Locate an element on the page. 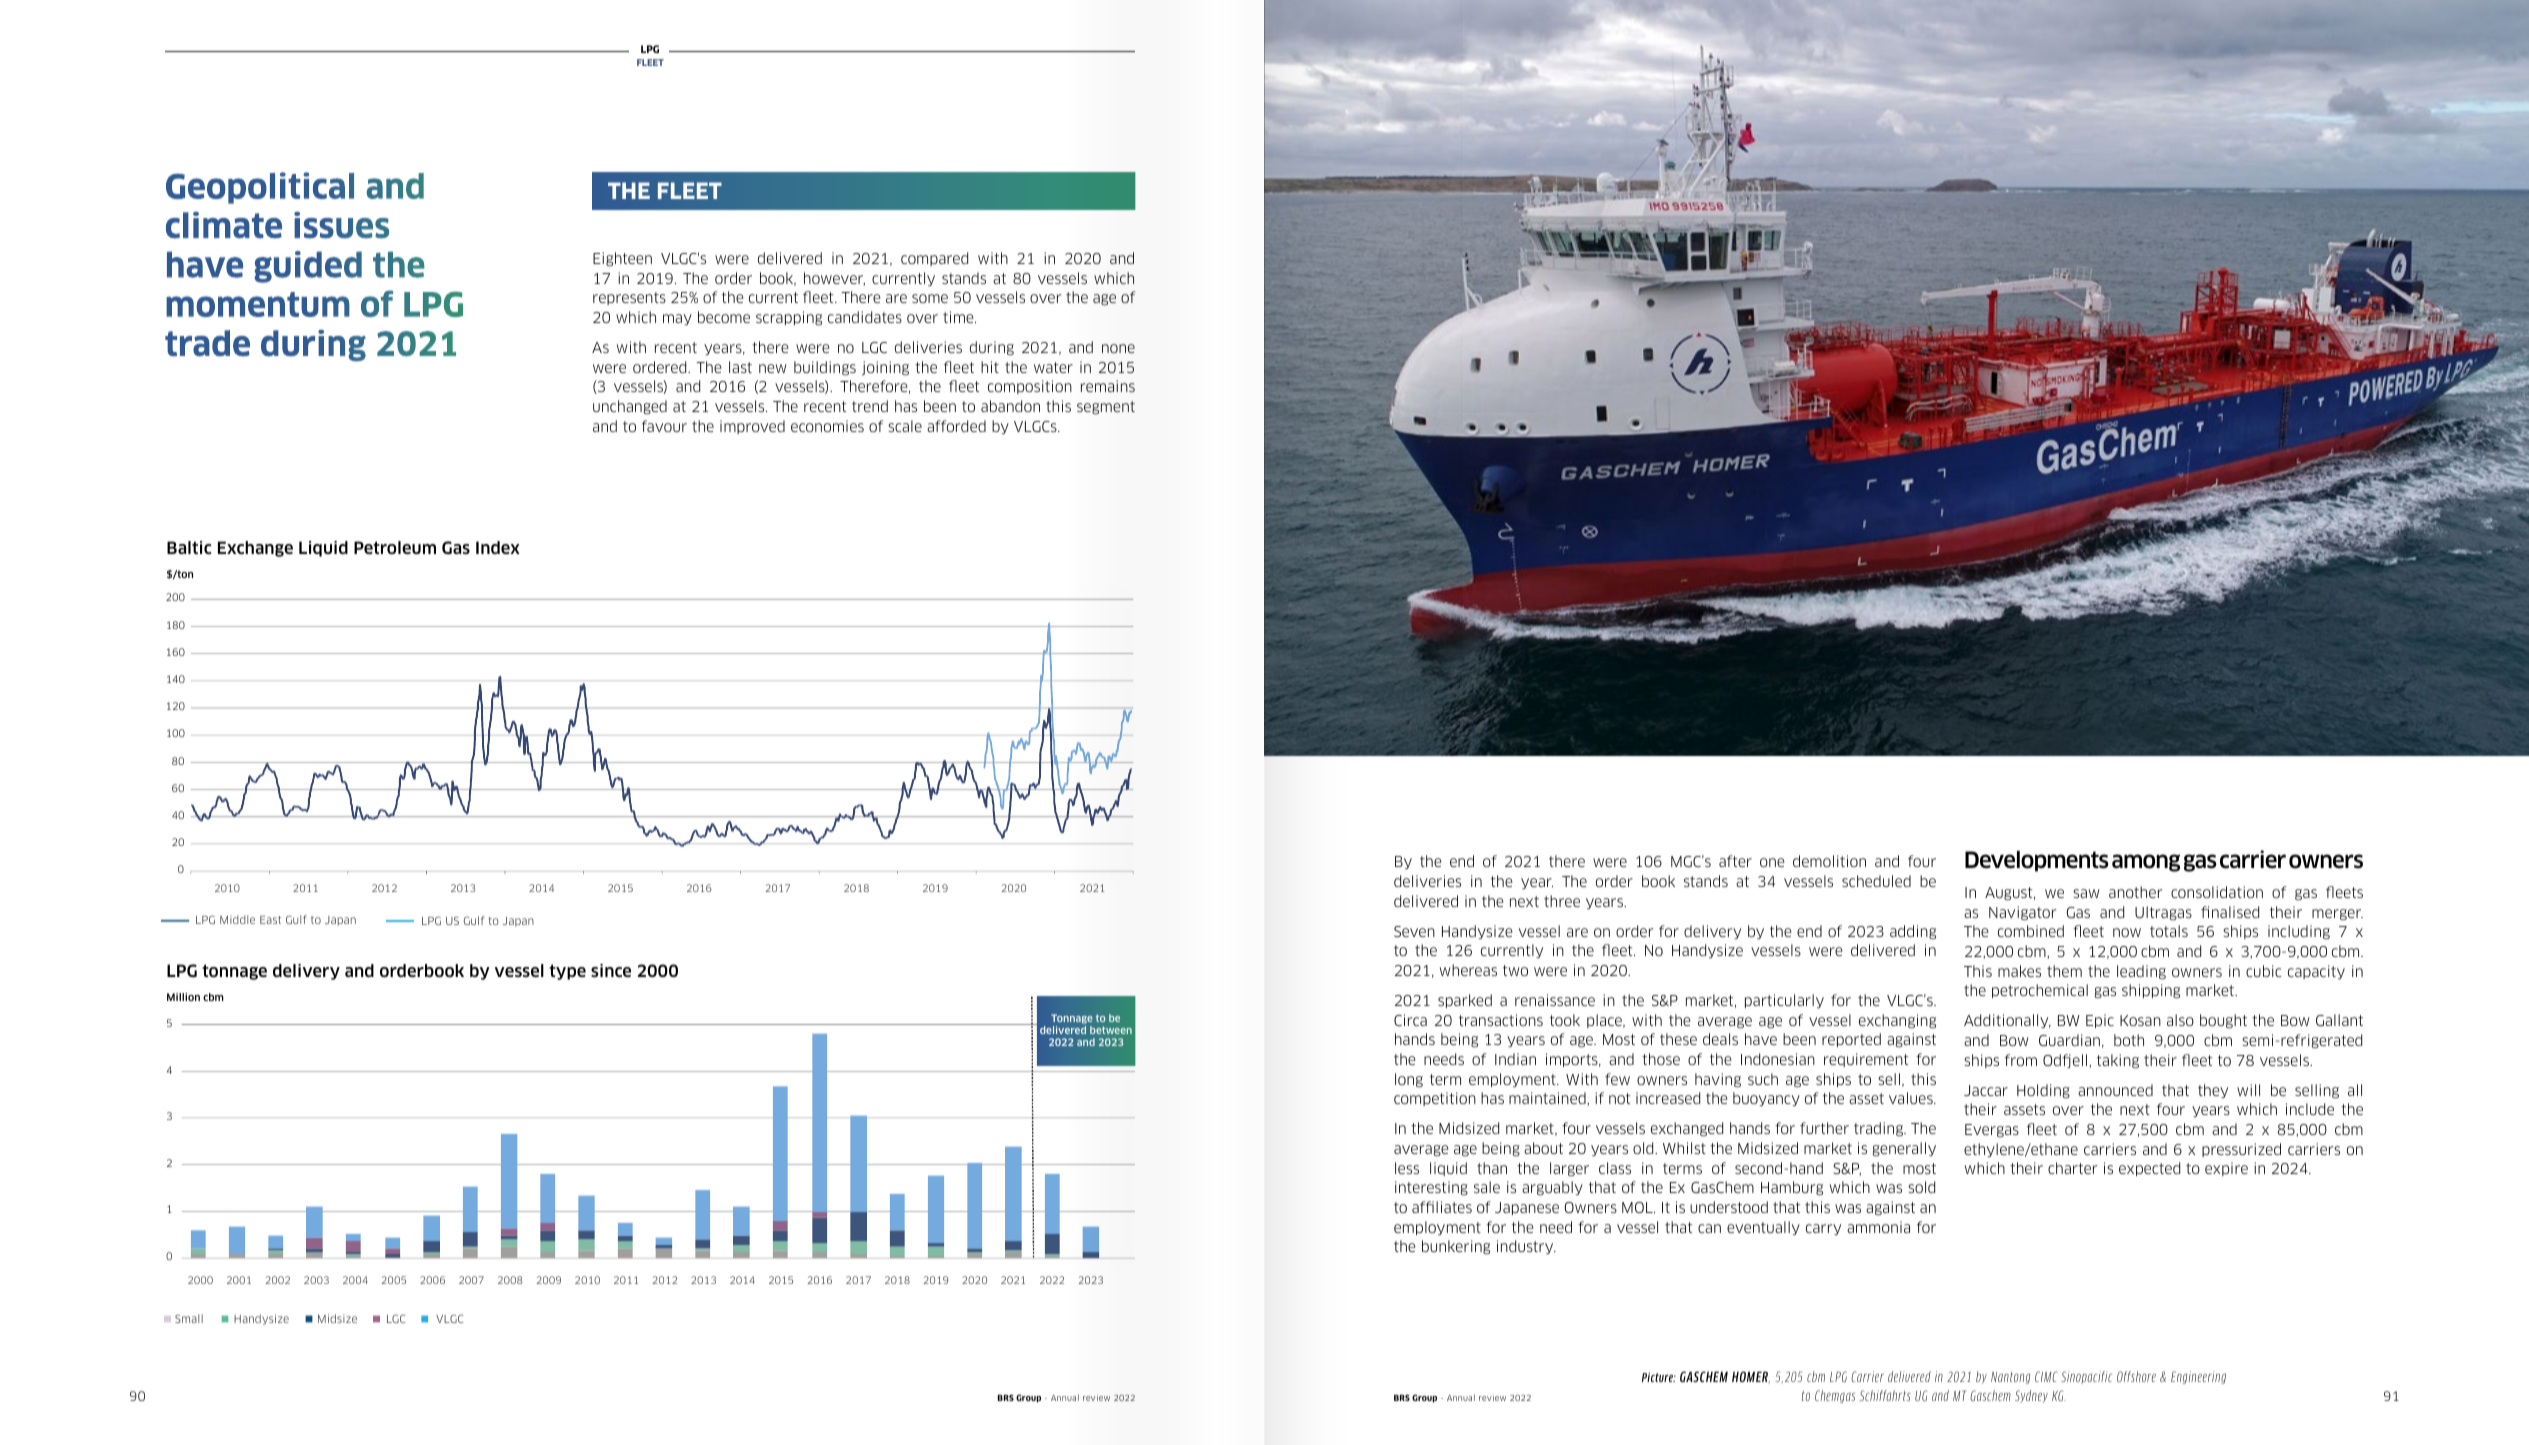 The height and width of the page is (1445, 2529). favour is located at coordinates (664, 426).
